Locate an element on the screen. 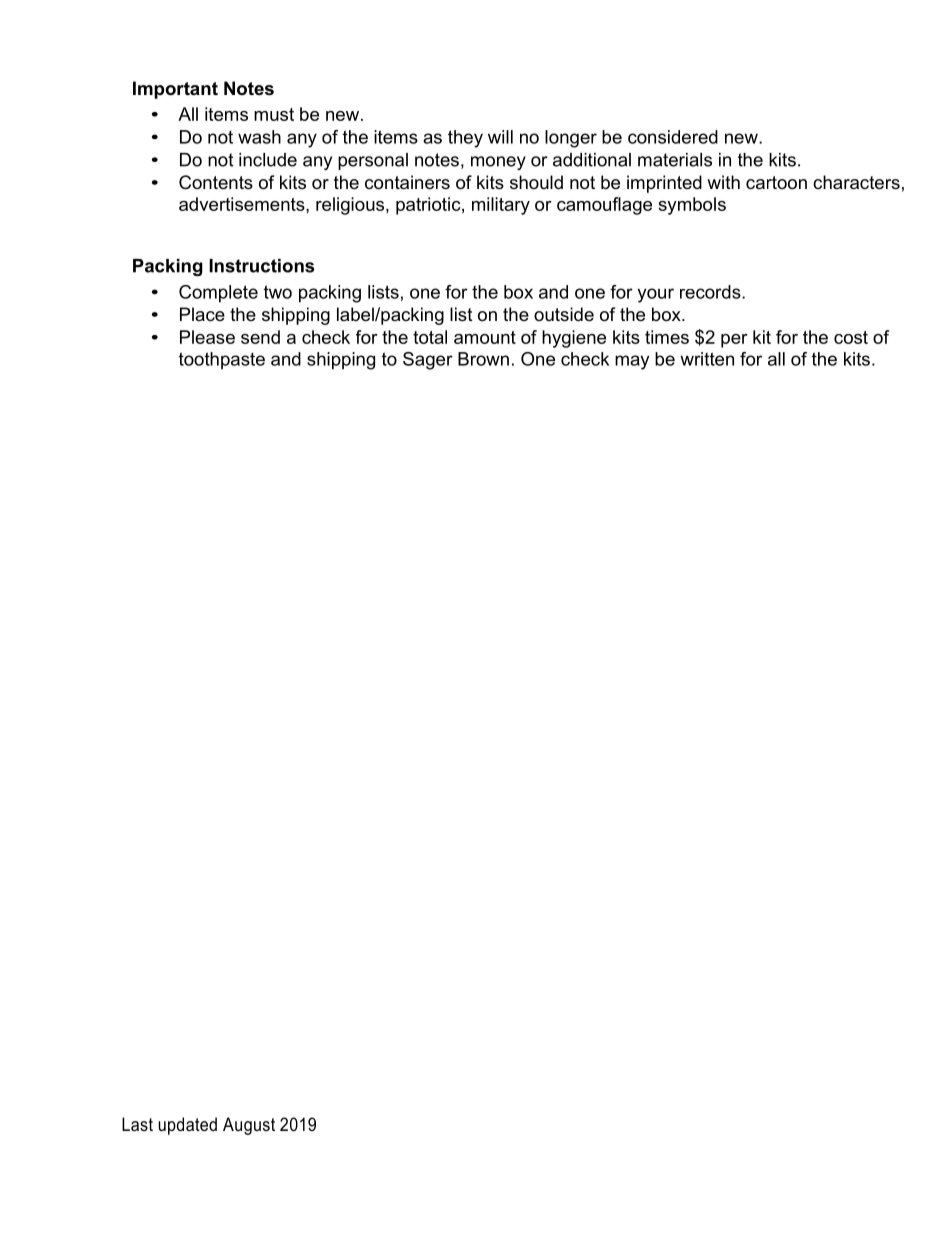 This screenshot has width=952, height=1233. toothpaste is located at coordinates (222, 361).
